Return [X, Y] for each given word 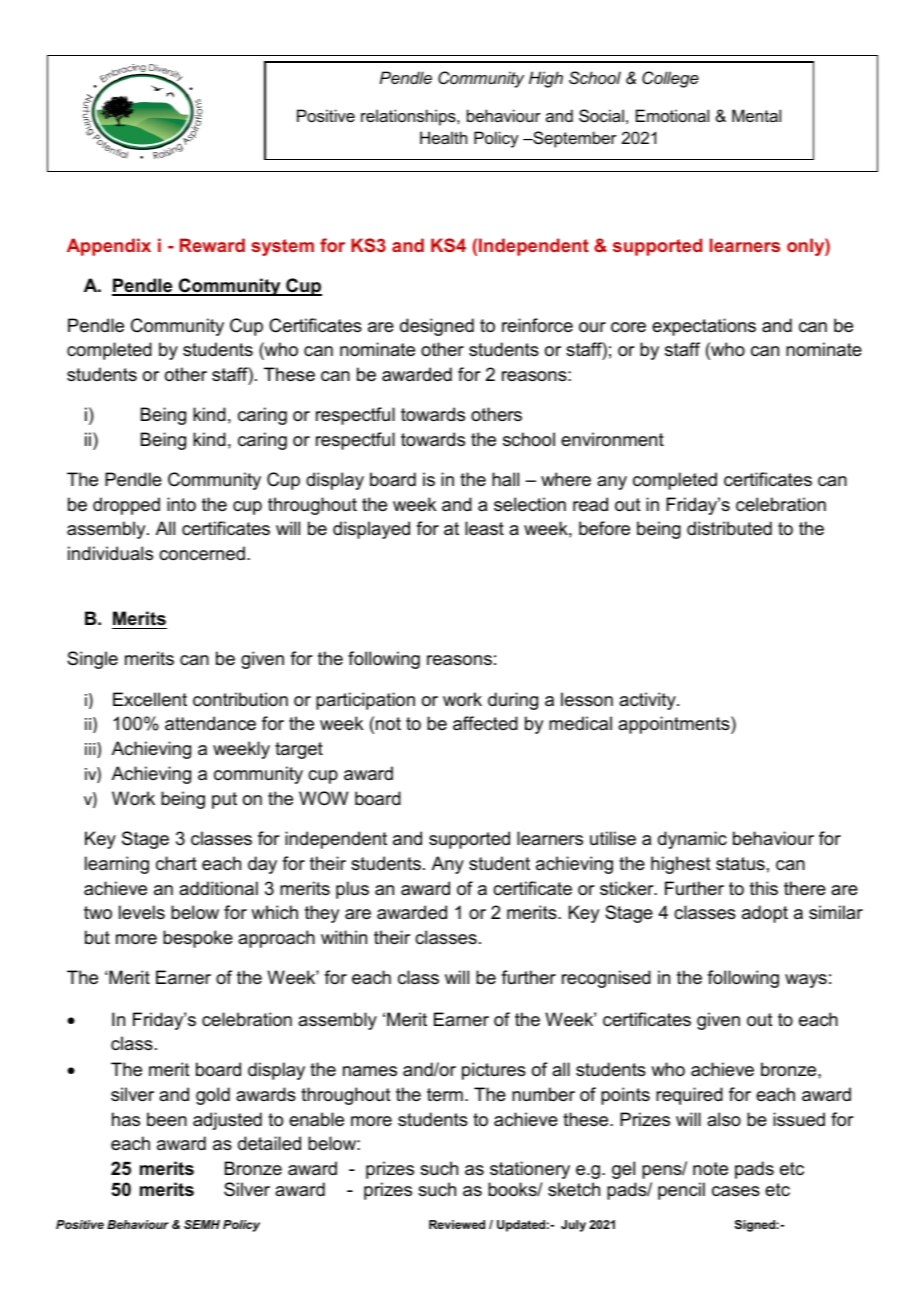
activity [648, 701]
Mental [756, 115]
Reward [212, 245]
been [167, 1119]
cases [736, 1191]
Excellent [150, 699]
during [513, 701]
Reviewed [457, 1224]
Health [443, 137]
